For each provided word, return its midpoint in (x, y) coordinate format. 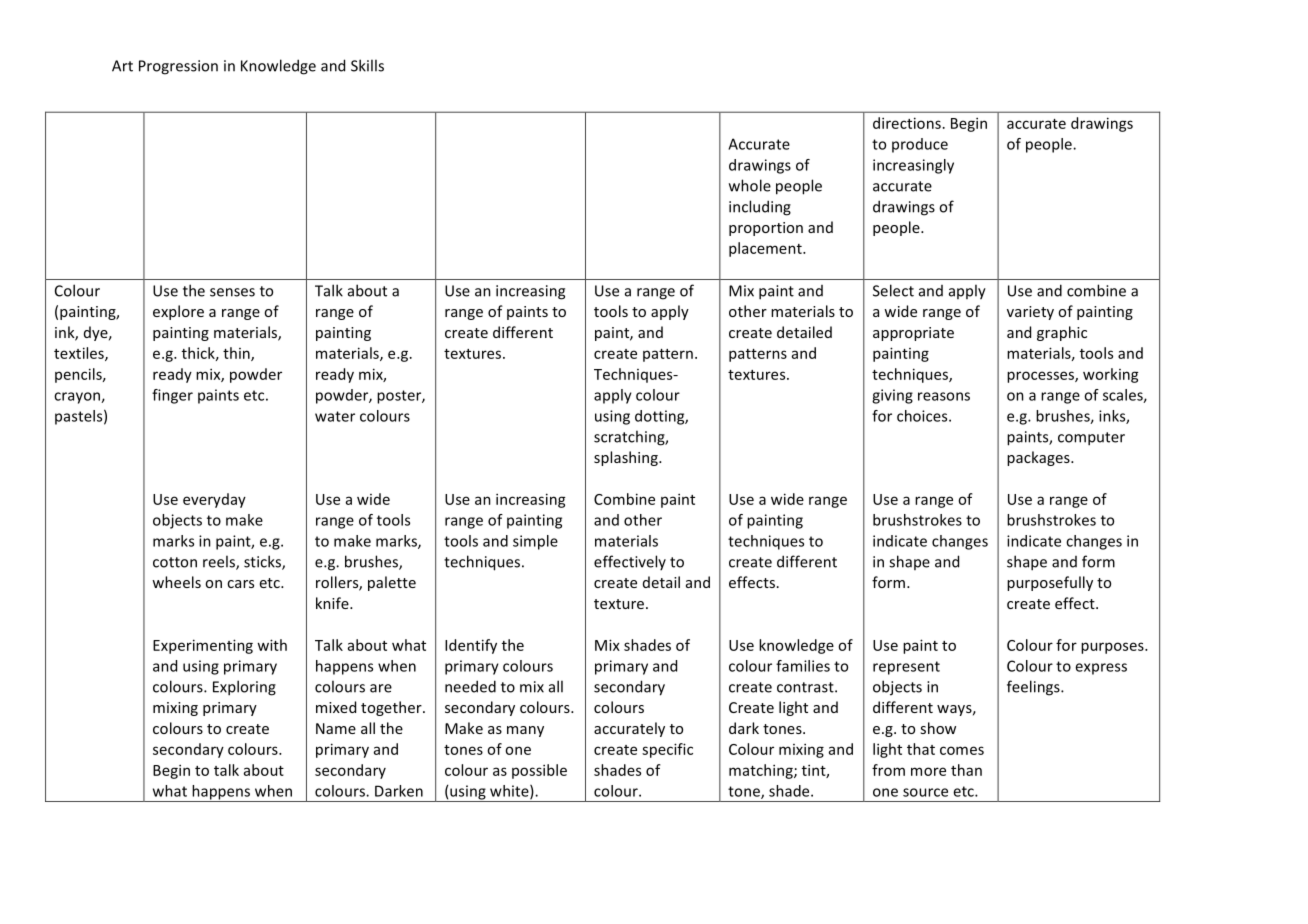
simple (535, 542)
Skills (367, 65)
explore (178, 312)
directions (907, 123)
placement (766, 249)
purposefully (1050, 583)
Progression (178, 67)
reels (220, 562)
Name (336, 728)
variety (1030, 313)
